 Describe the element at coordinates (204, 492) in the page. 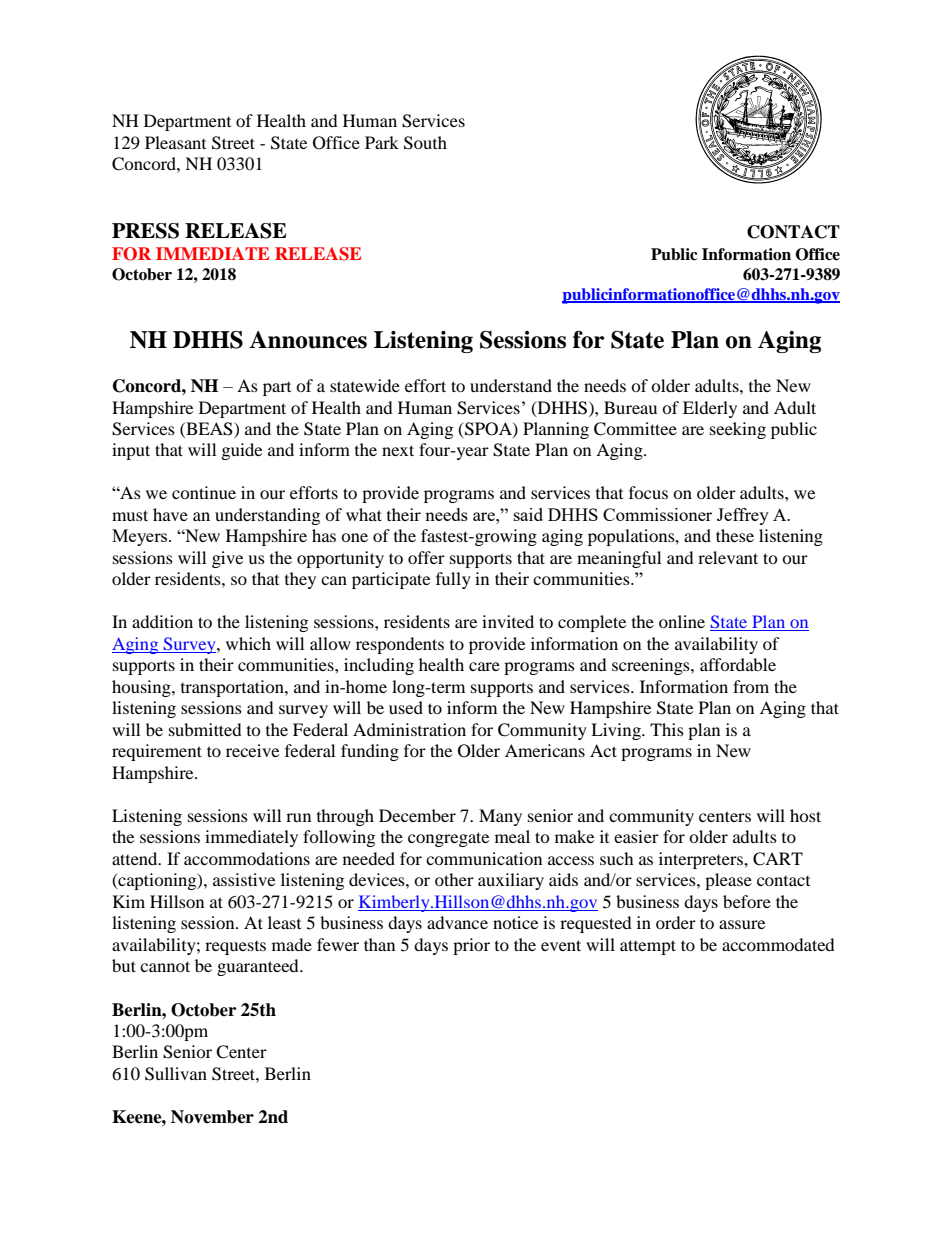

I see `continue` at that location.
